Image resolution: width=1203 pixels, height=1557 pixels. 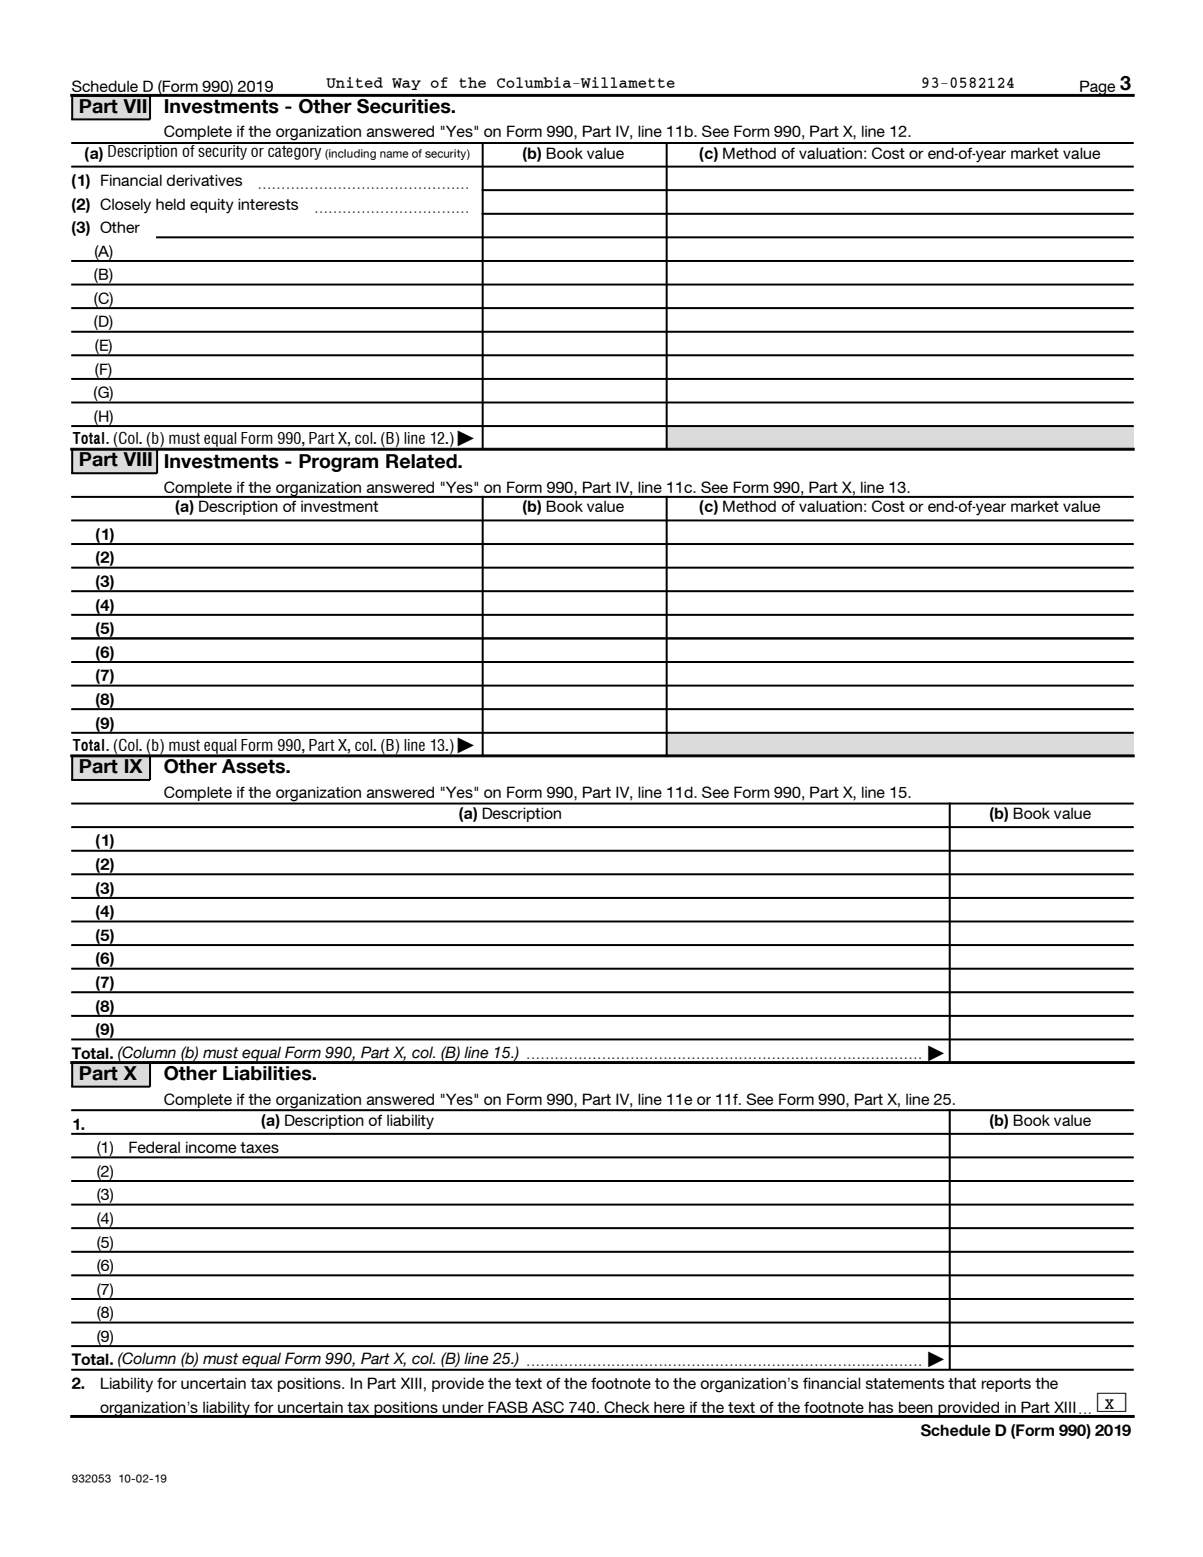 What do you see at coordinates (406, 84) in the screenshot?
I see `Way` at bounding box center [406, 84].
